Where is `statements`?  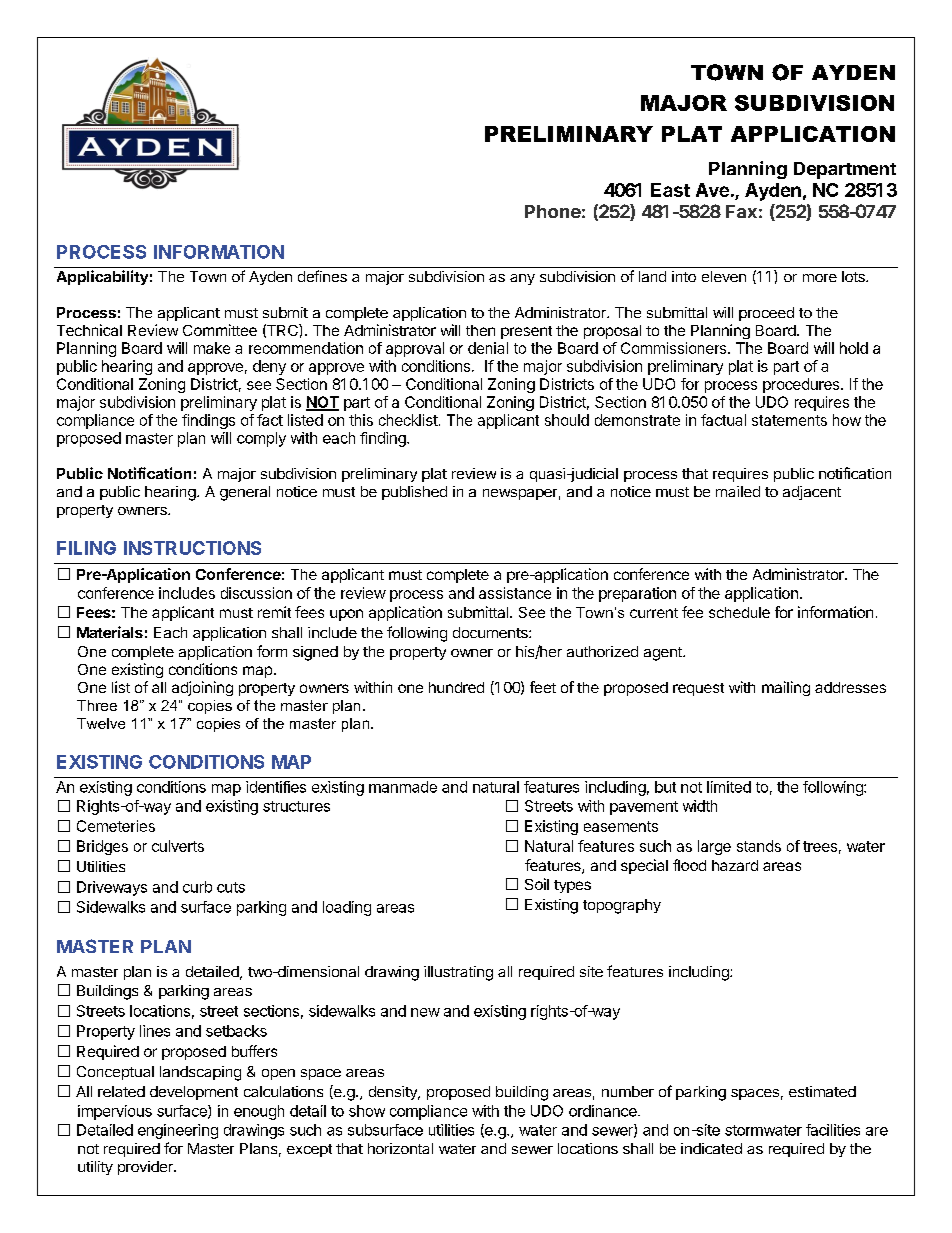
statements is located at coordinates (789, 420).
